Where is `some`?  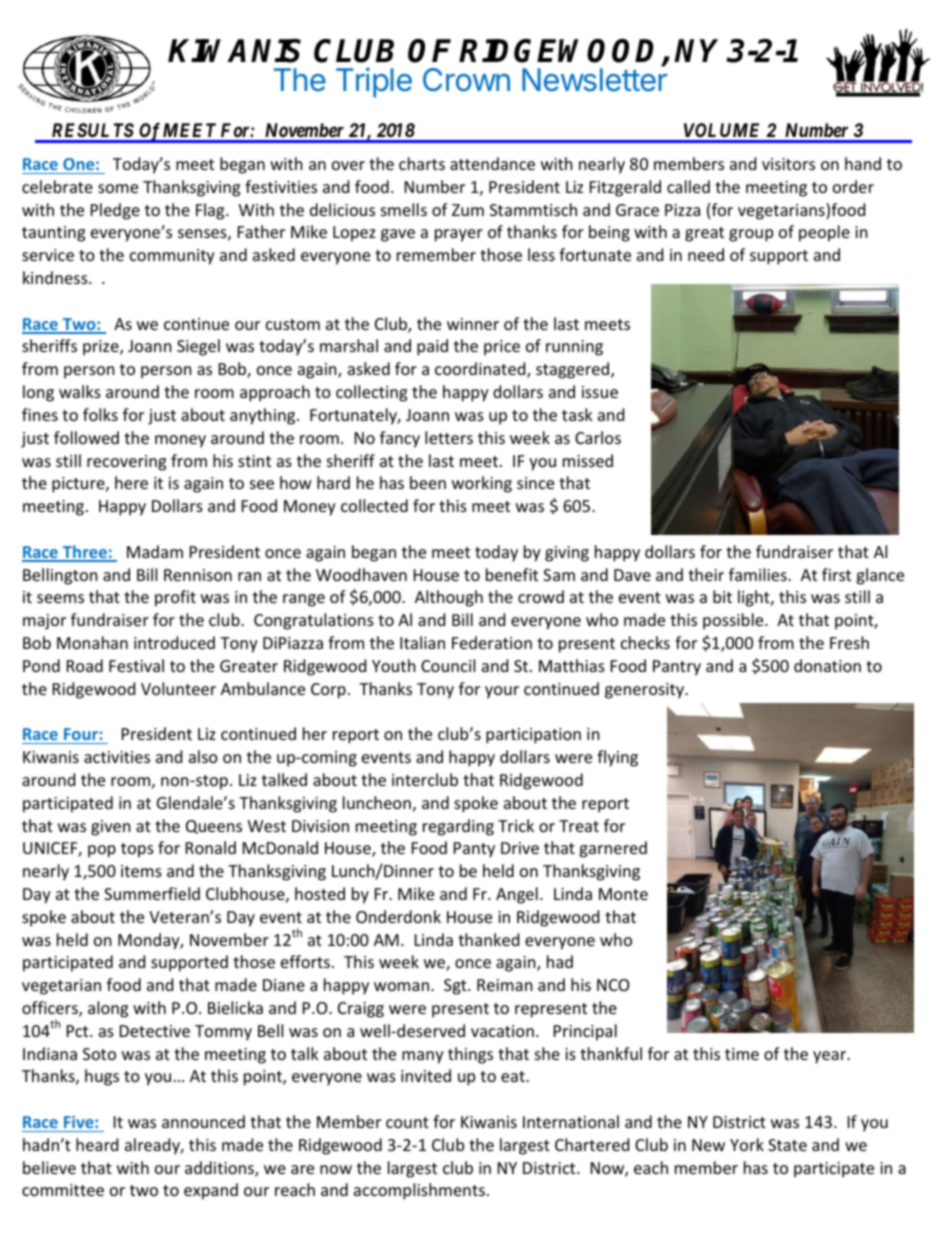
some is located at coordinates (118, 188).
